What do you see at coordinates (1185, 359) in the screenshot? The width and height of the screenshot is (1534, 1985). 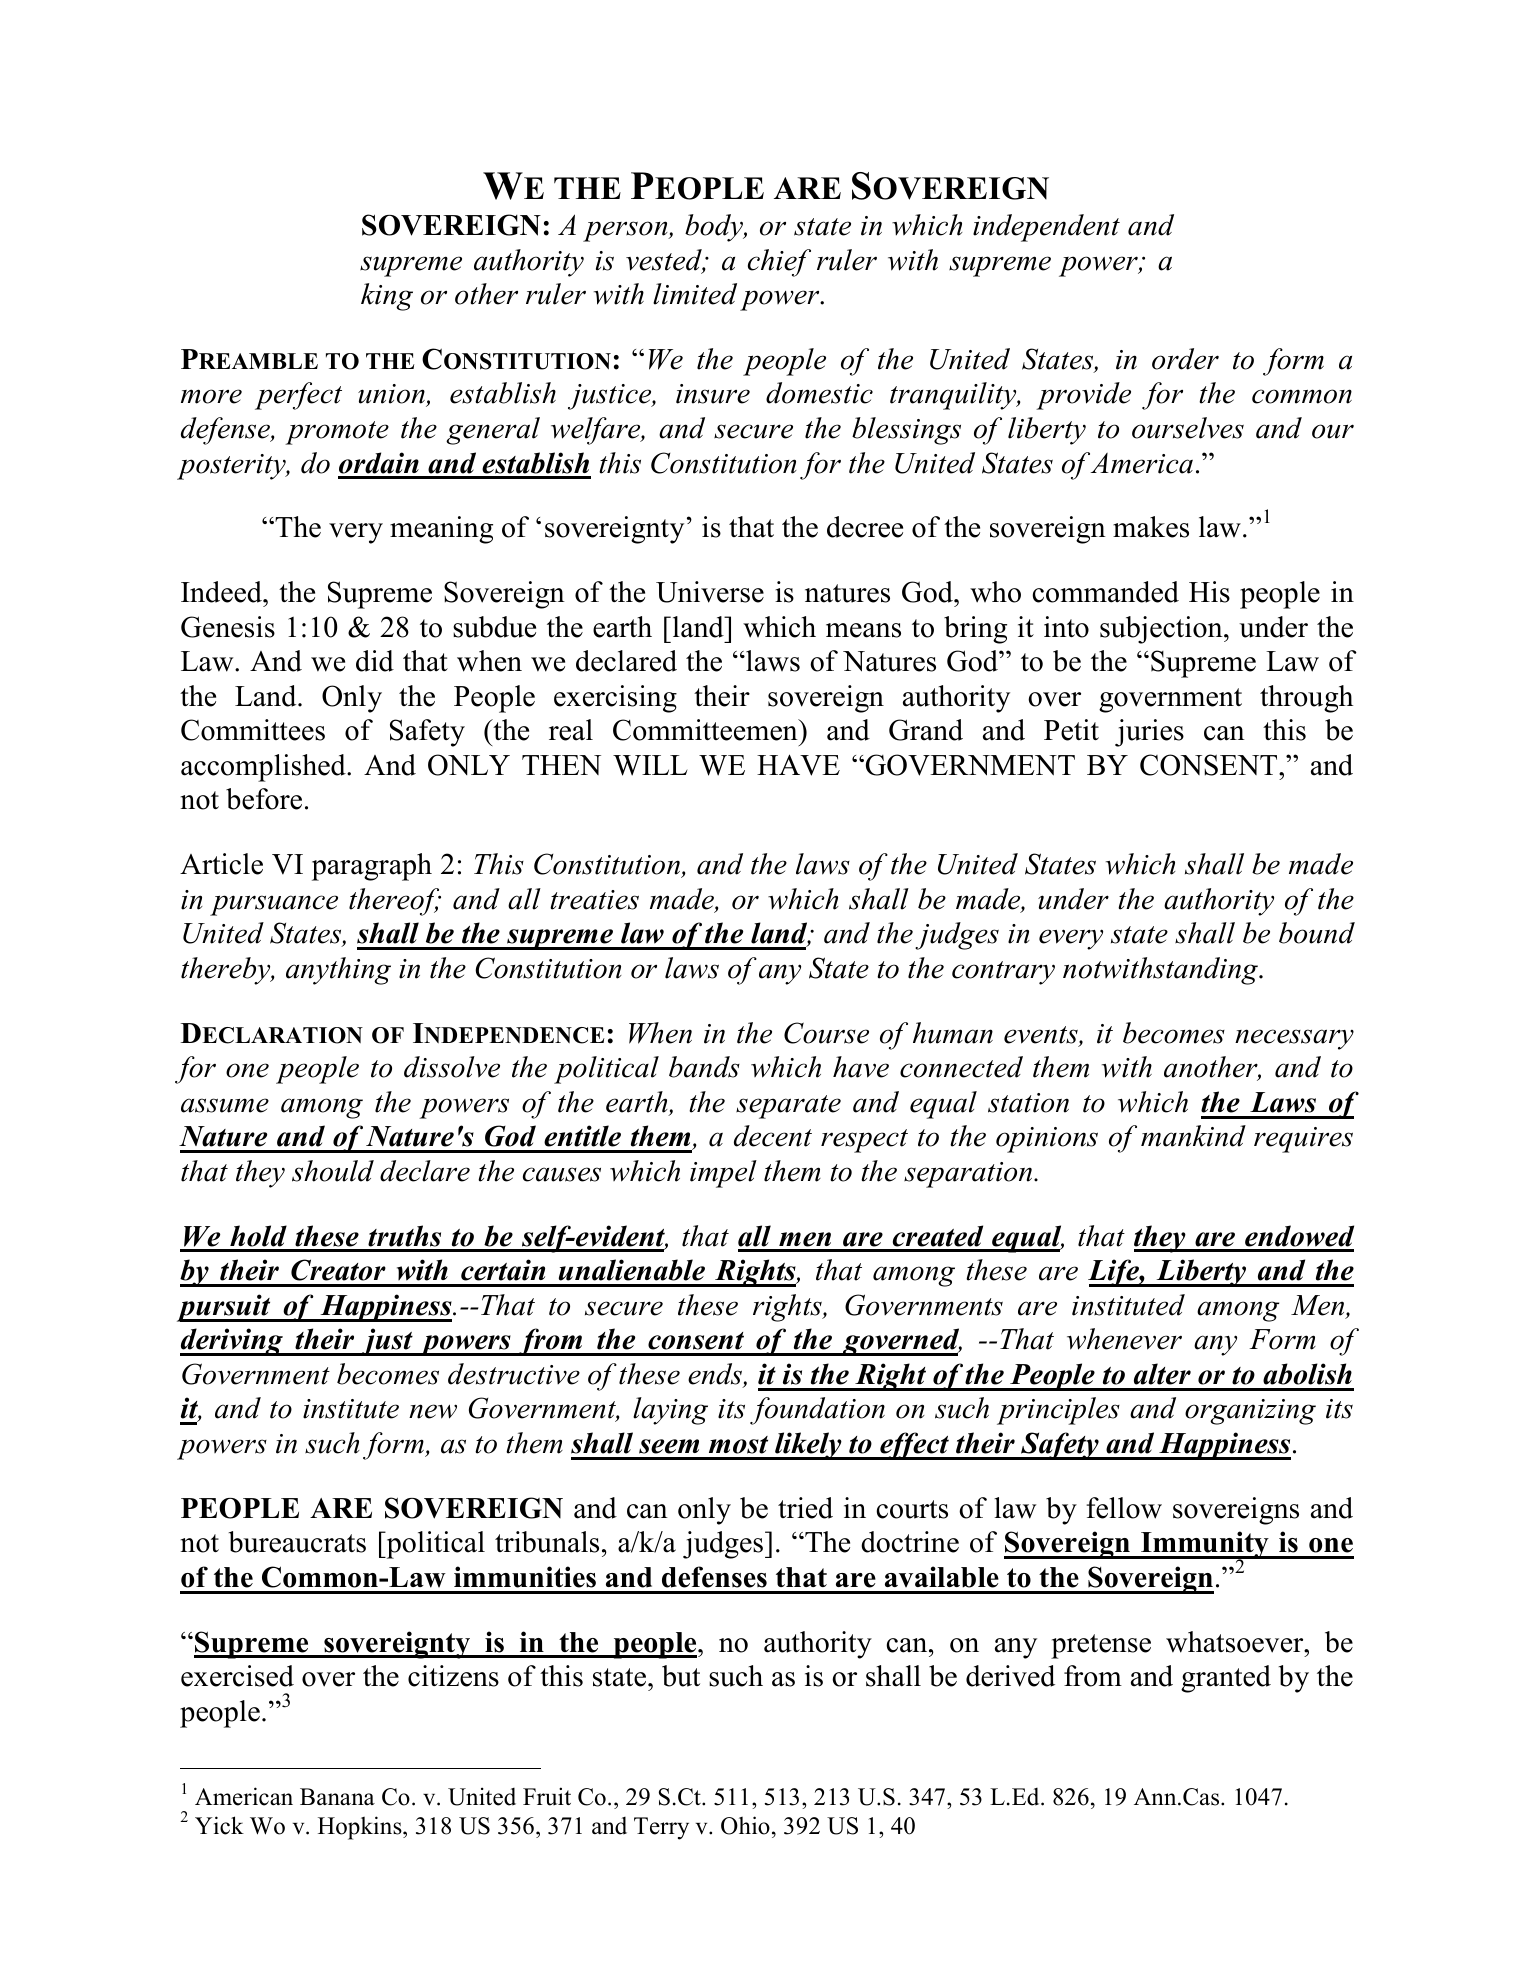 I see `order` at bounding box center [1185, 359].
